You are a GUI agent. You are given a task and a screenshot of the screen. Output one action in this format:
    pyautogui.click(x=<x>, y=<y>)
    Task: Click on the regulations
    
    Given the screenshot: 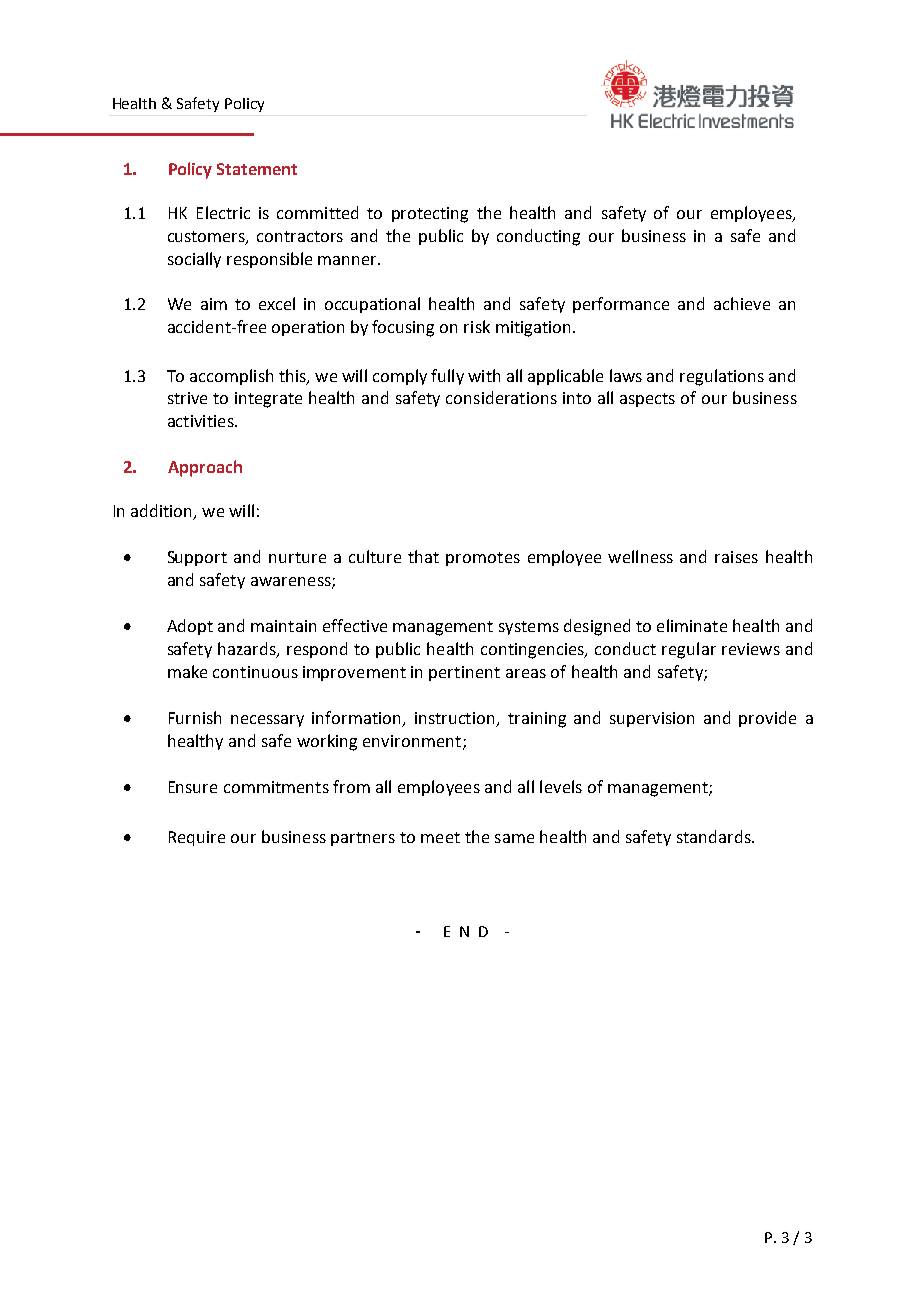 What is the action you would take?
    pyautogui.click(x=722, y=377)
